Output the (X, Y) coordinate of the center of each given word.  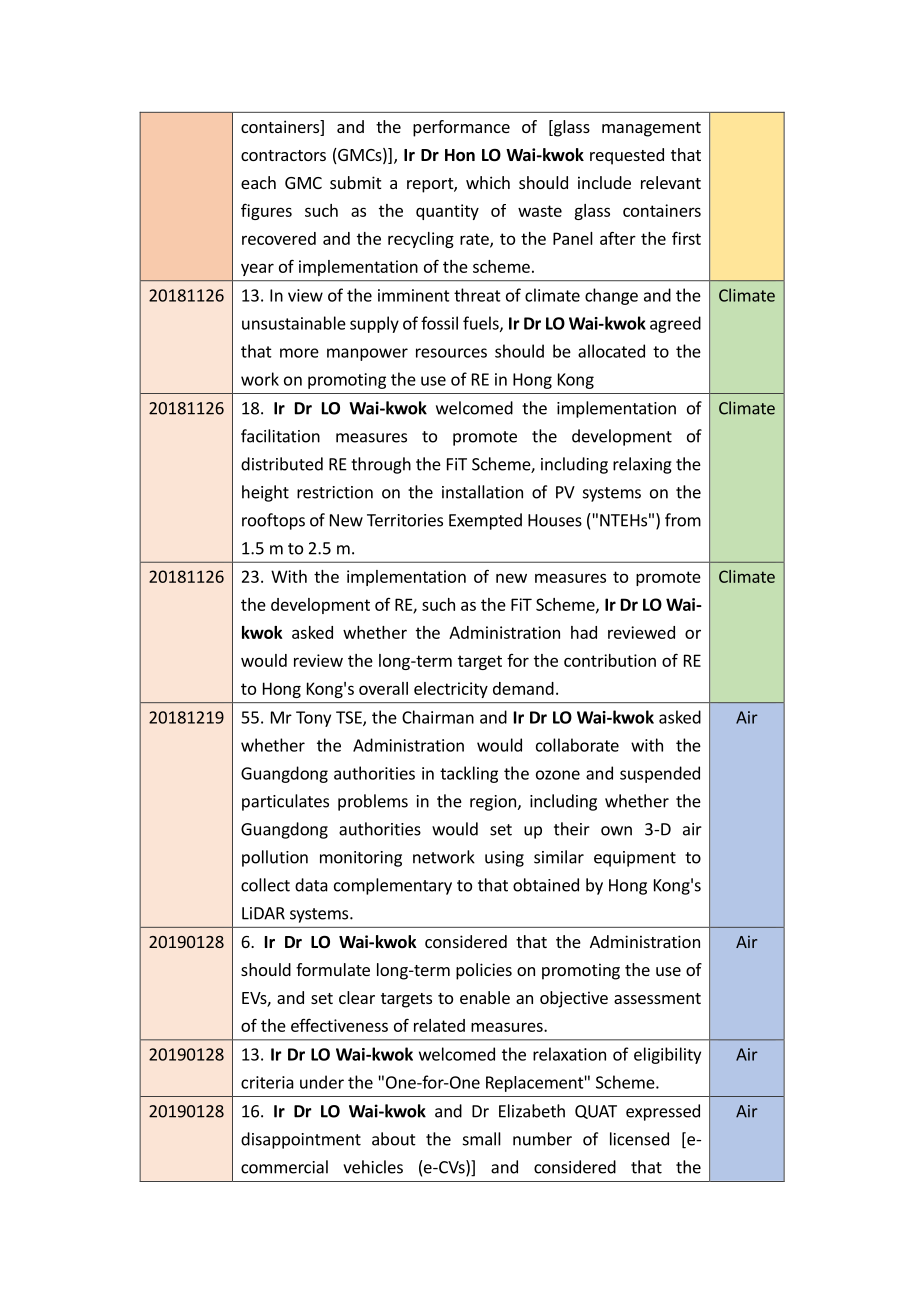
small (482, 1139)
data (311, 885)
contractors (283, 155)
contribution (610, 660)
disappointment (301, 1140)
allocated (611, 351)
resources (451, 353)
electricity (451, 690)
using (504, 859)
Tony (313, 719)
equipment (635, 859)
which (488, 182)
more (299, 353)
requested (627, 156)
